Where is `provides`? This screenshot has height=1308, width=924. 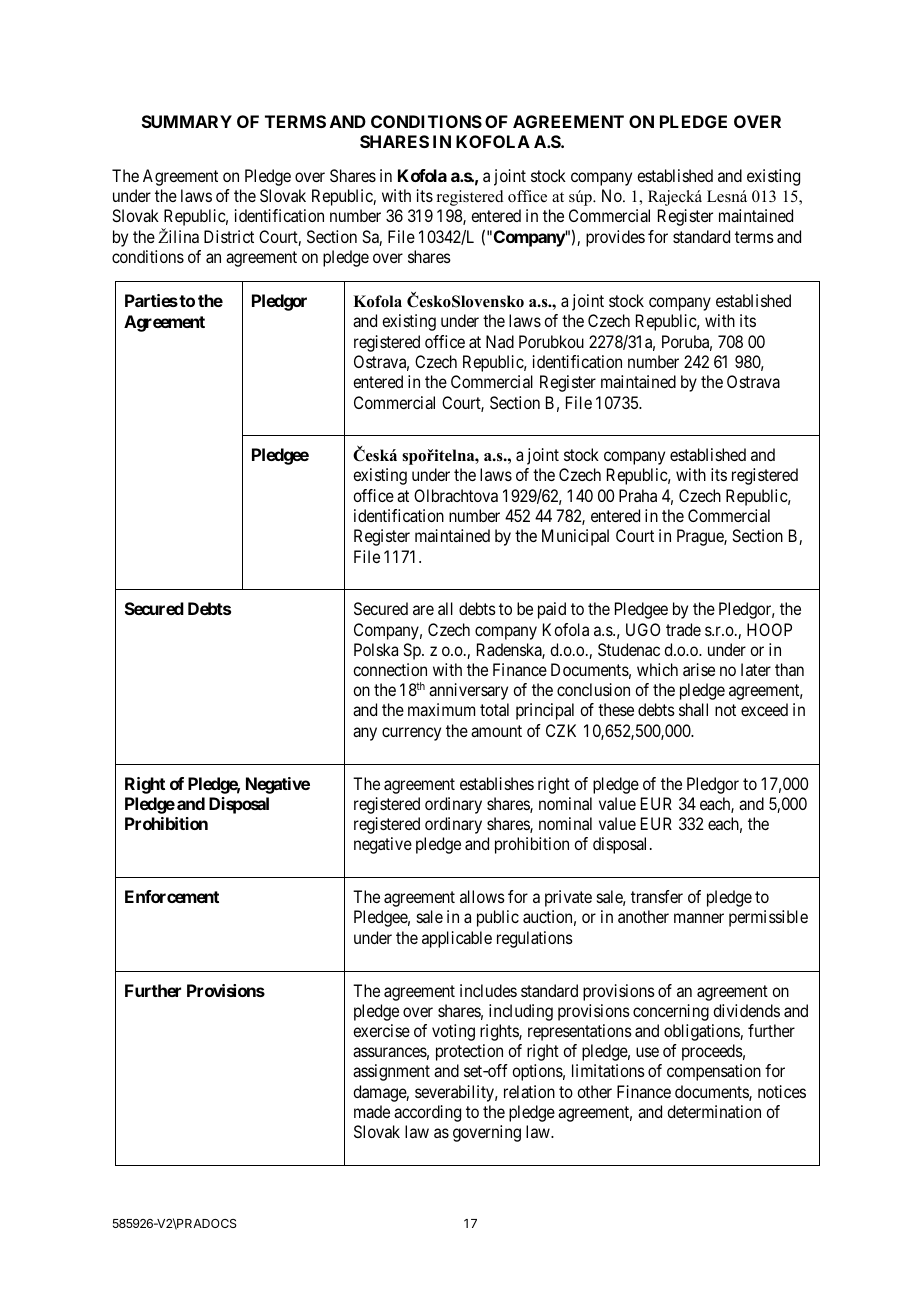 provides is located at coordinates (615, 238).
